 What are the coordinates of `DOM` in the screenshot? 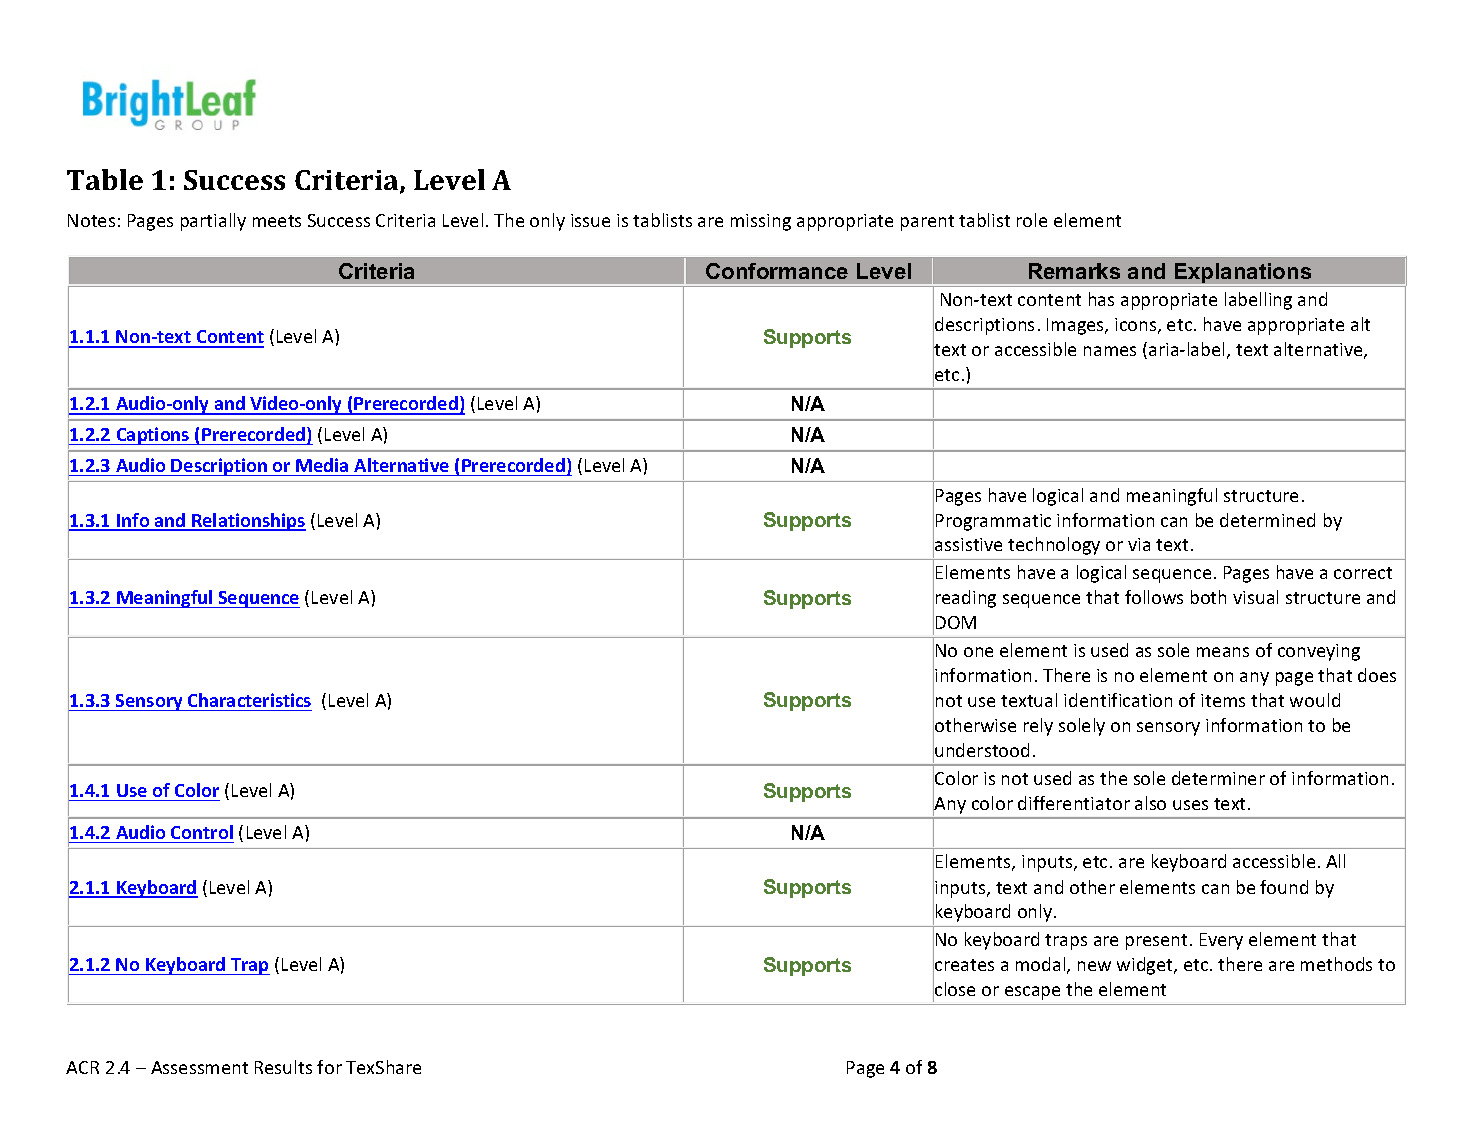 It's located at (956, 622).
